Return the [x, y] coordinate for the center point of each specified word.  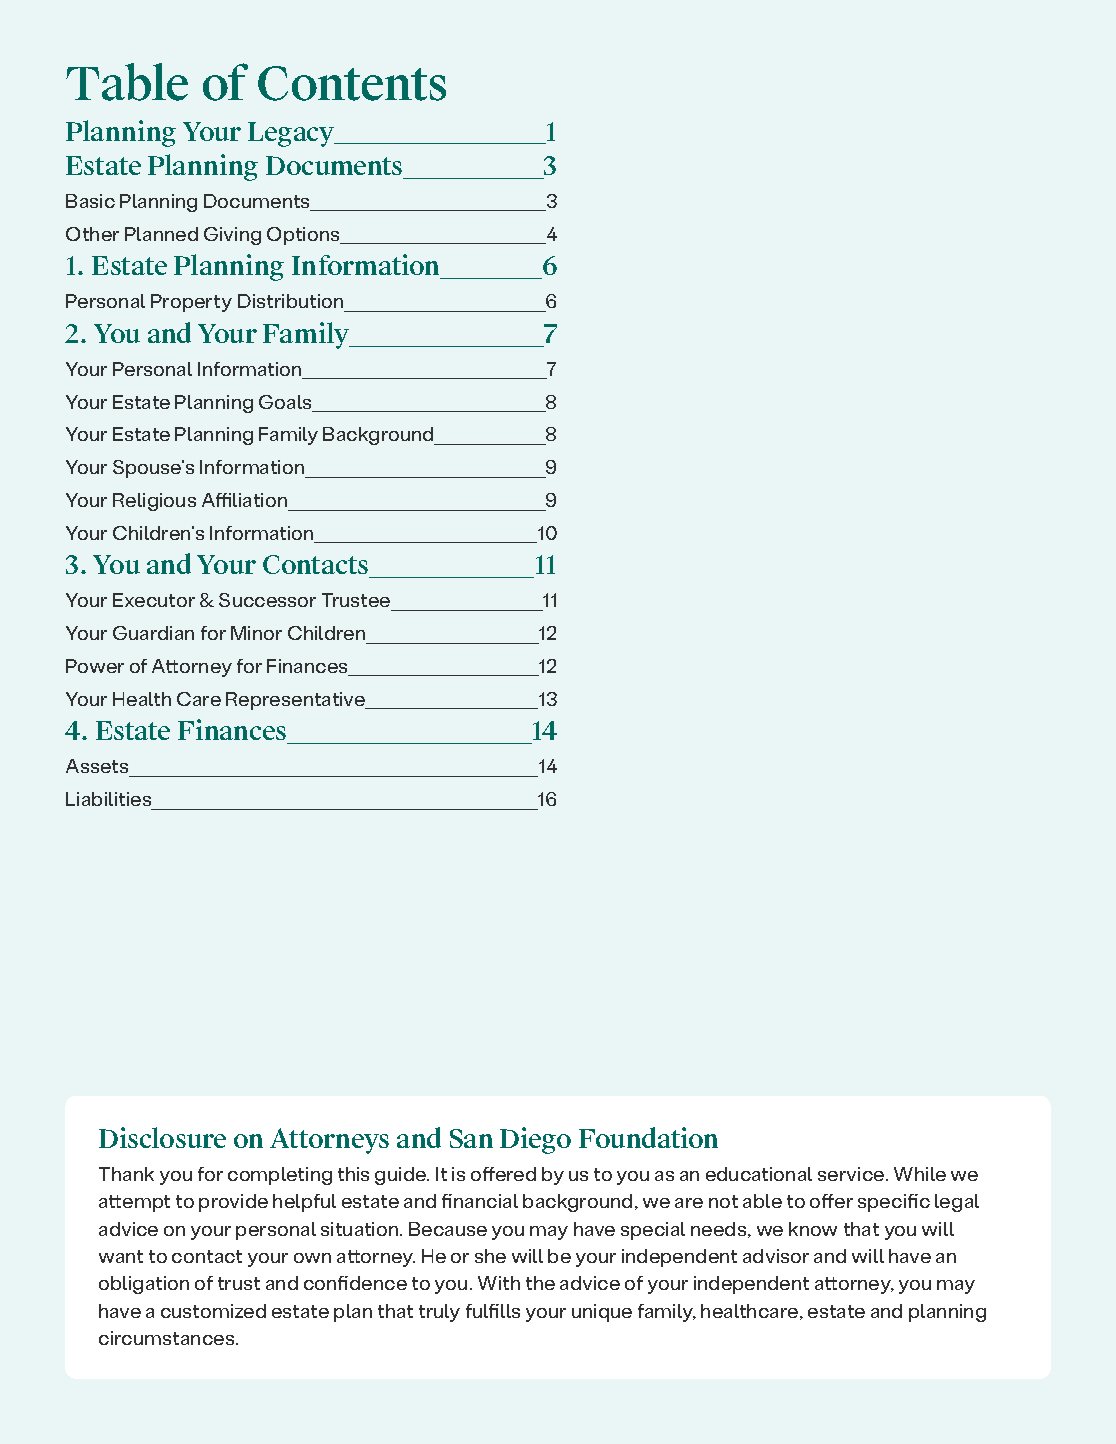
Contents [352, 83]
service [852, 1174]
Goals [286, 403]
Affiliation [244, 500]
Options [304, 236]
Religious [154, 502]
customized [213, 1311]
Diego [535, 1140]
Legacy [292, 134]
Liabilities [108, 799]
